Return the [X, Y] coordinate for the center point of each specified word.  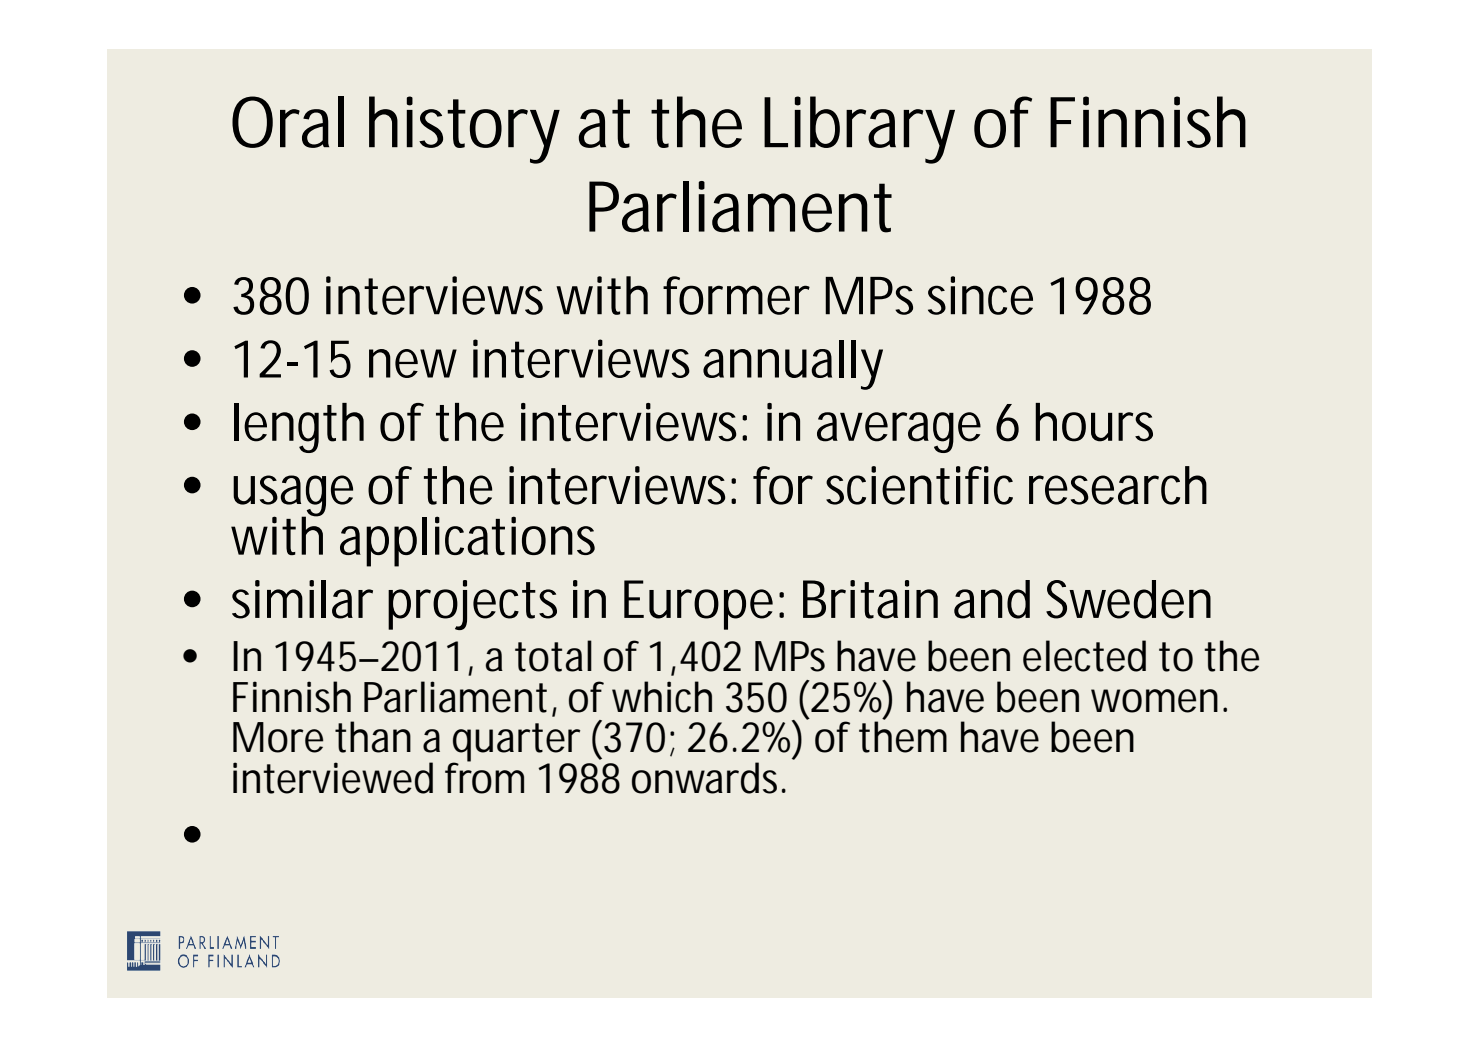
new [413, 363]
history [464, 130]
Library [859, 130]
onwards [704, 778]
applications [467, 541]
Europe [698, 605]
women [1154, 701]
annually [793, 365]
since [980, 295]
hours [1094, 422]
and [992, 599]
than [373, 737]
